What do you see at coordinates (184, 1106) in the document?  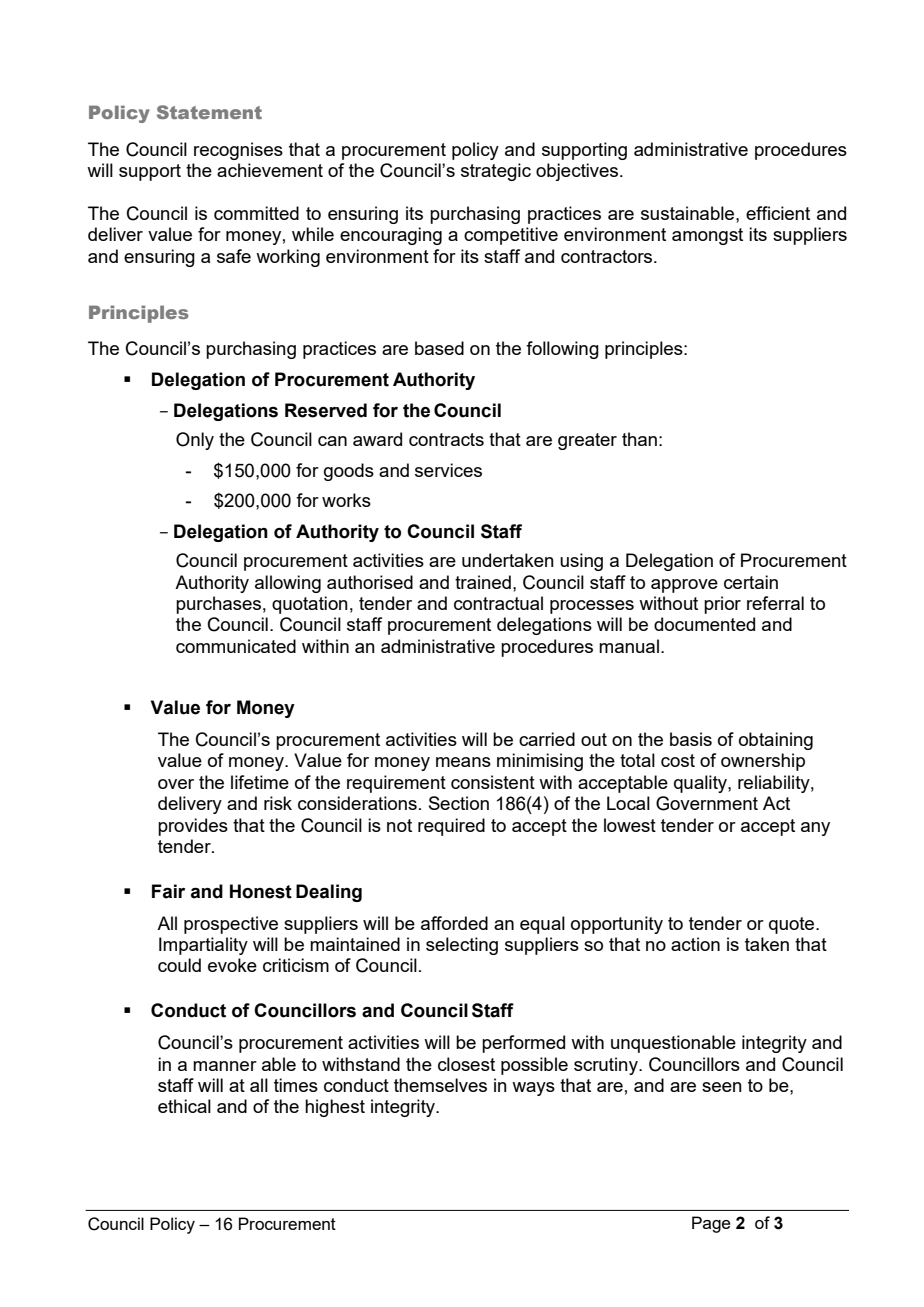 I see `ethical` at bounding box center [184, 1106].
